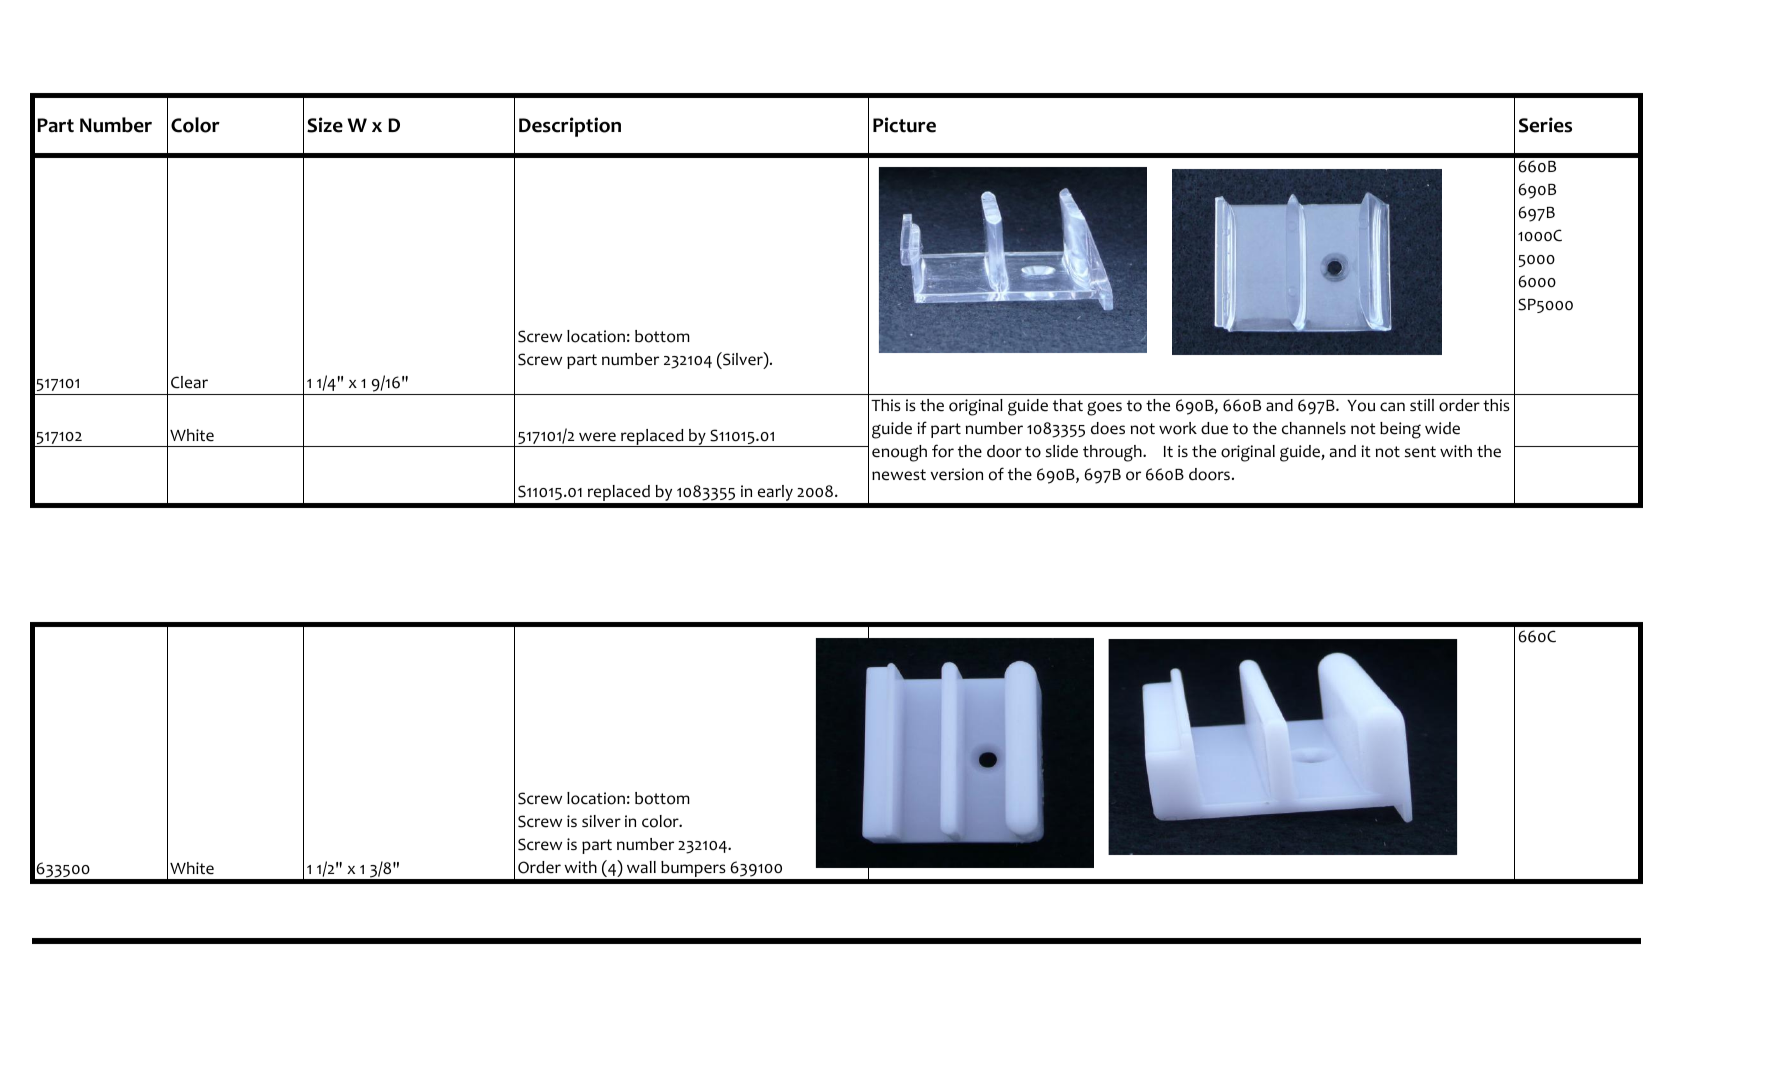  I want to click on wall, so click(641, 867).
